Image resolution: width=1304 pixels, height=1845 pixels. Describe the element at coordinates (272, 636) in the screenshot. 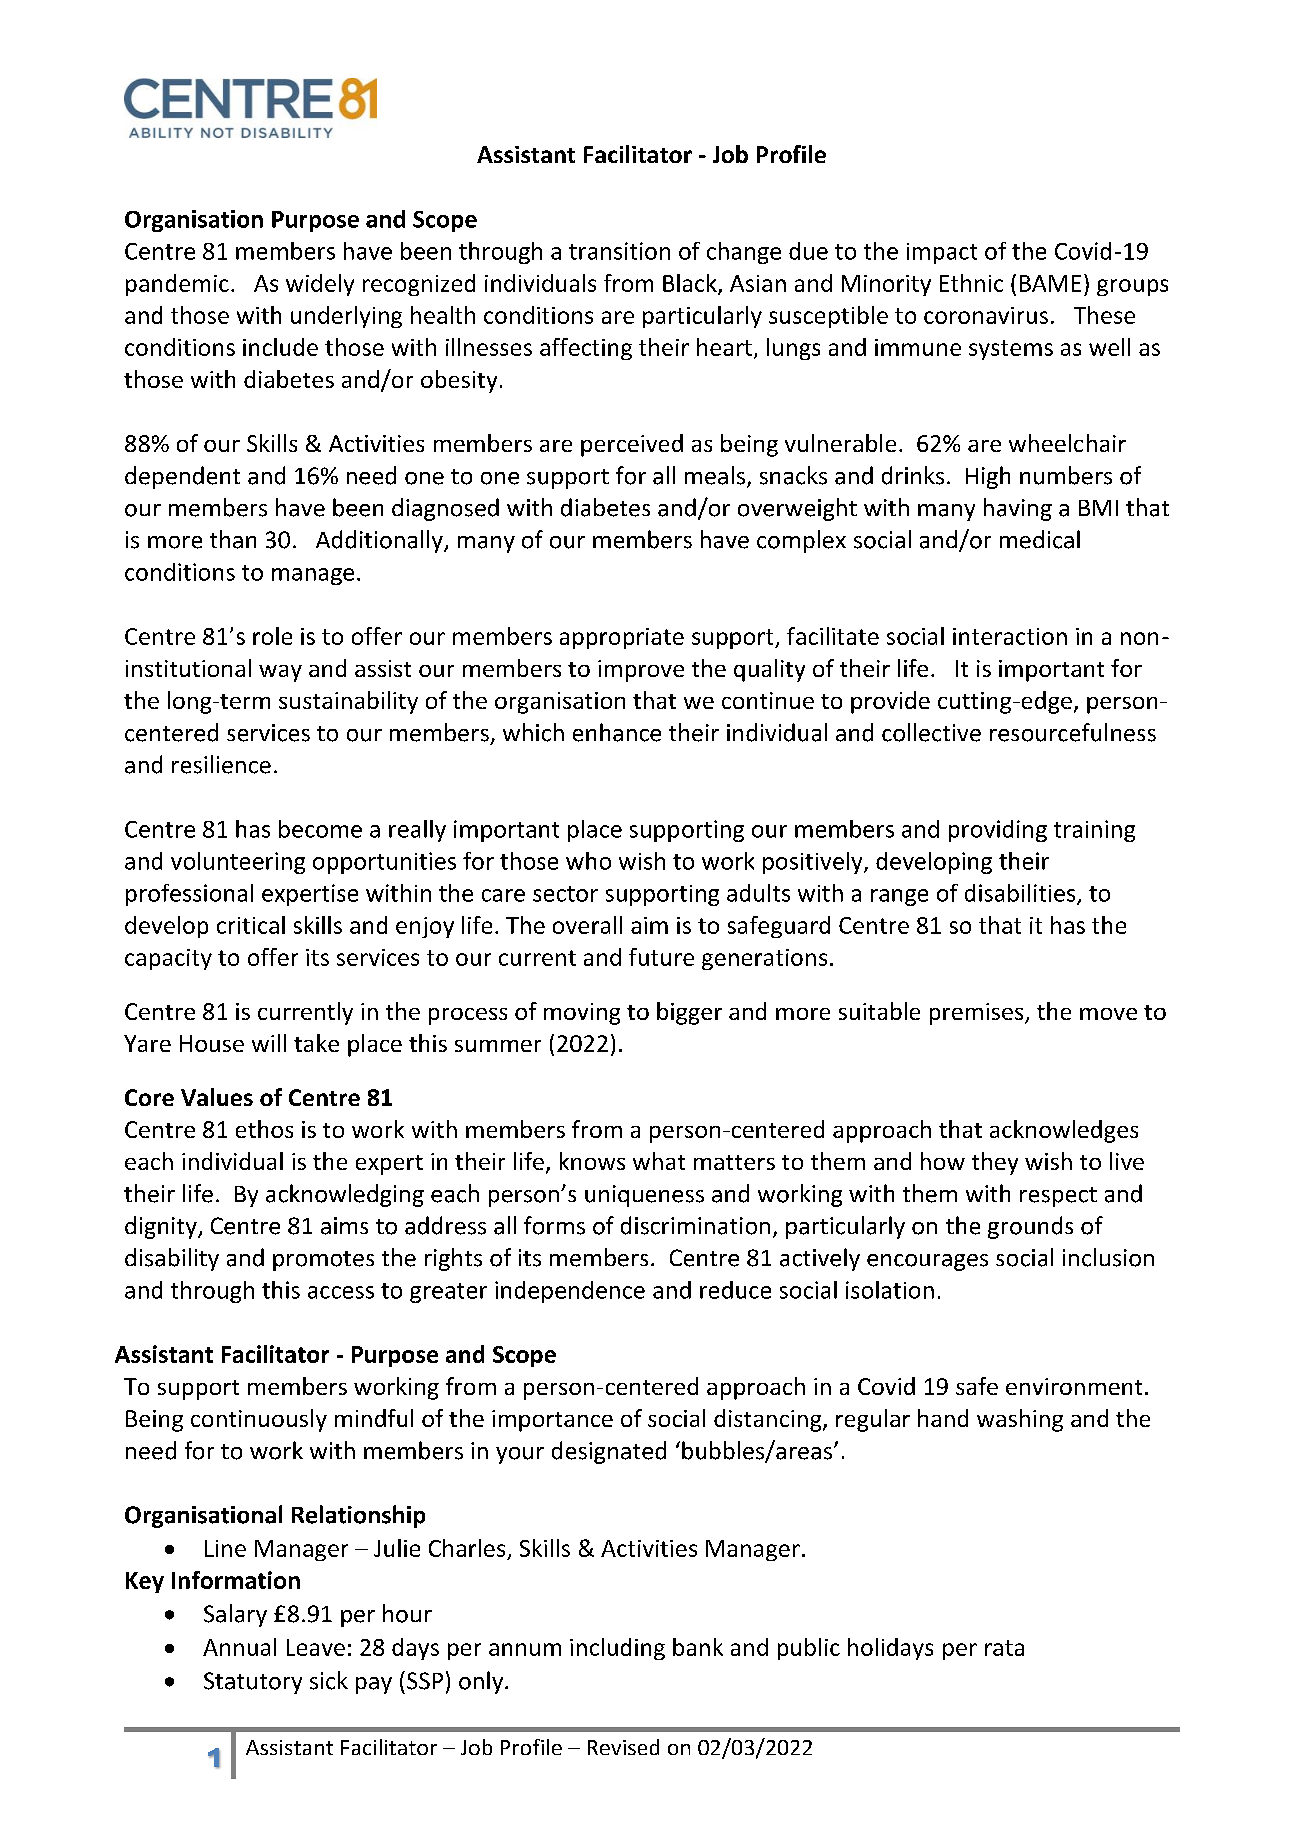

I see `role` at that location.
